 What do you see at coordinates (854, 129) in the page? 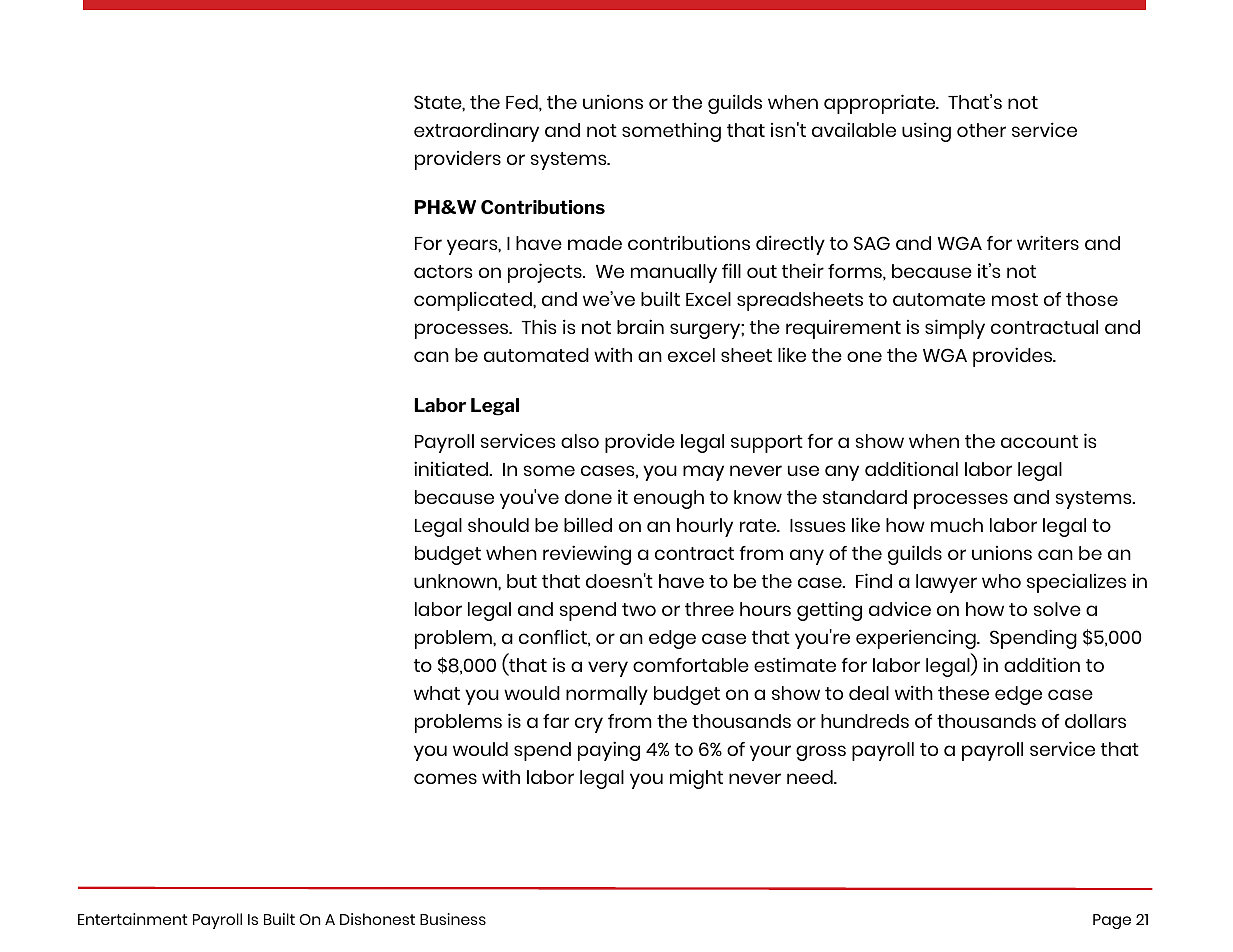
I see `available` at bounding box center [854, 129].
